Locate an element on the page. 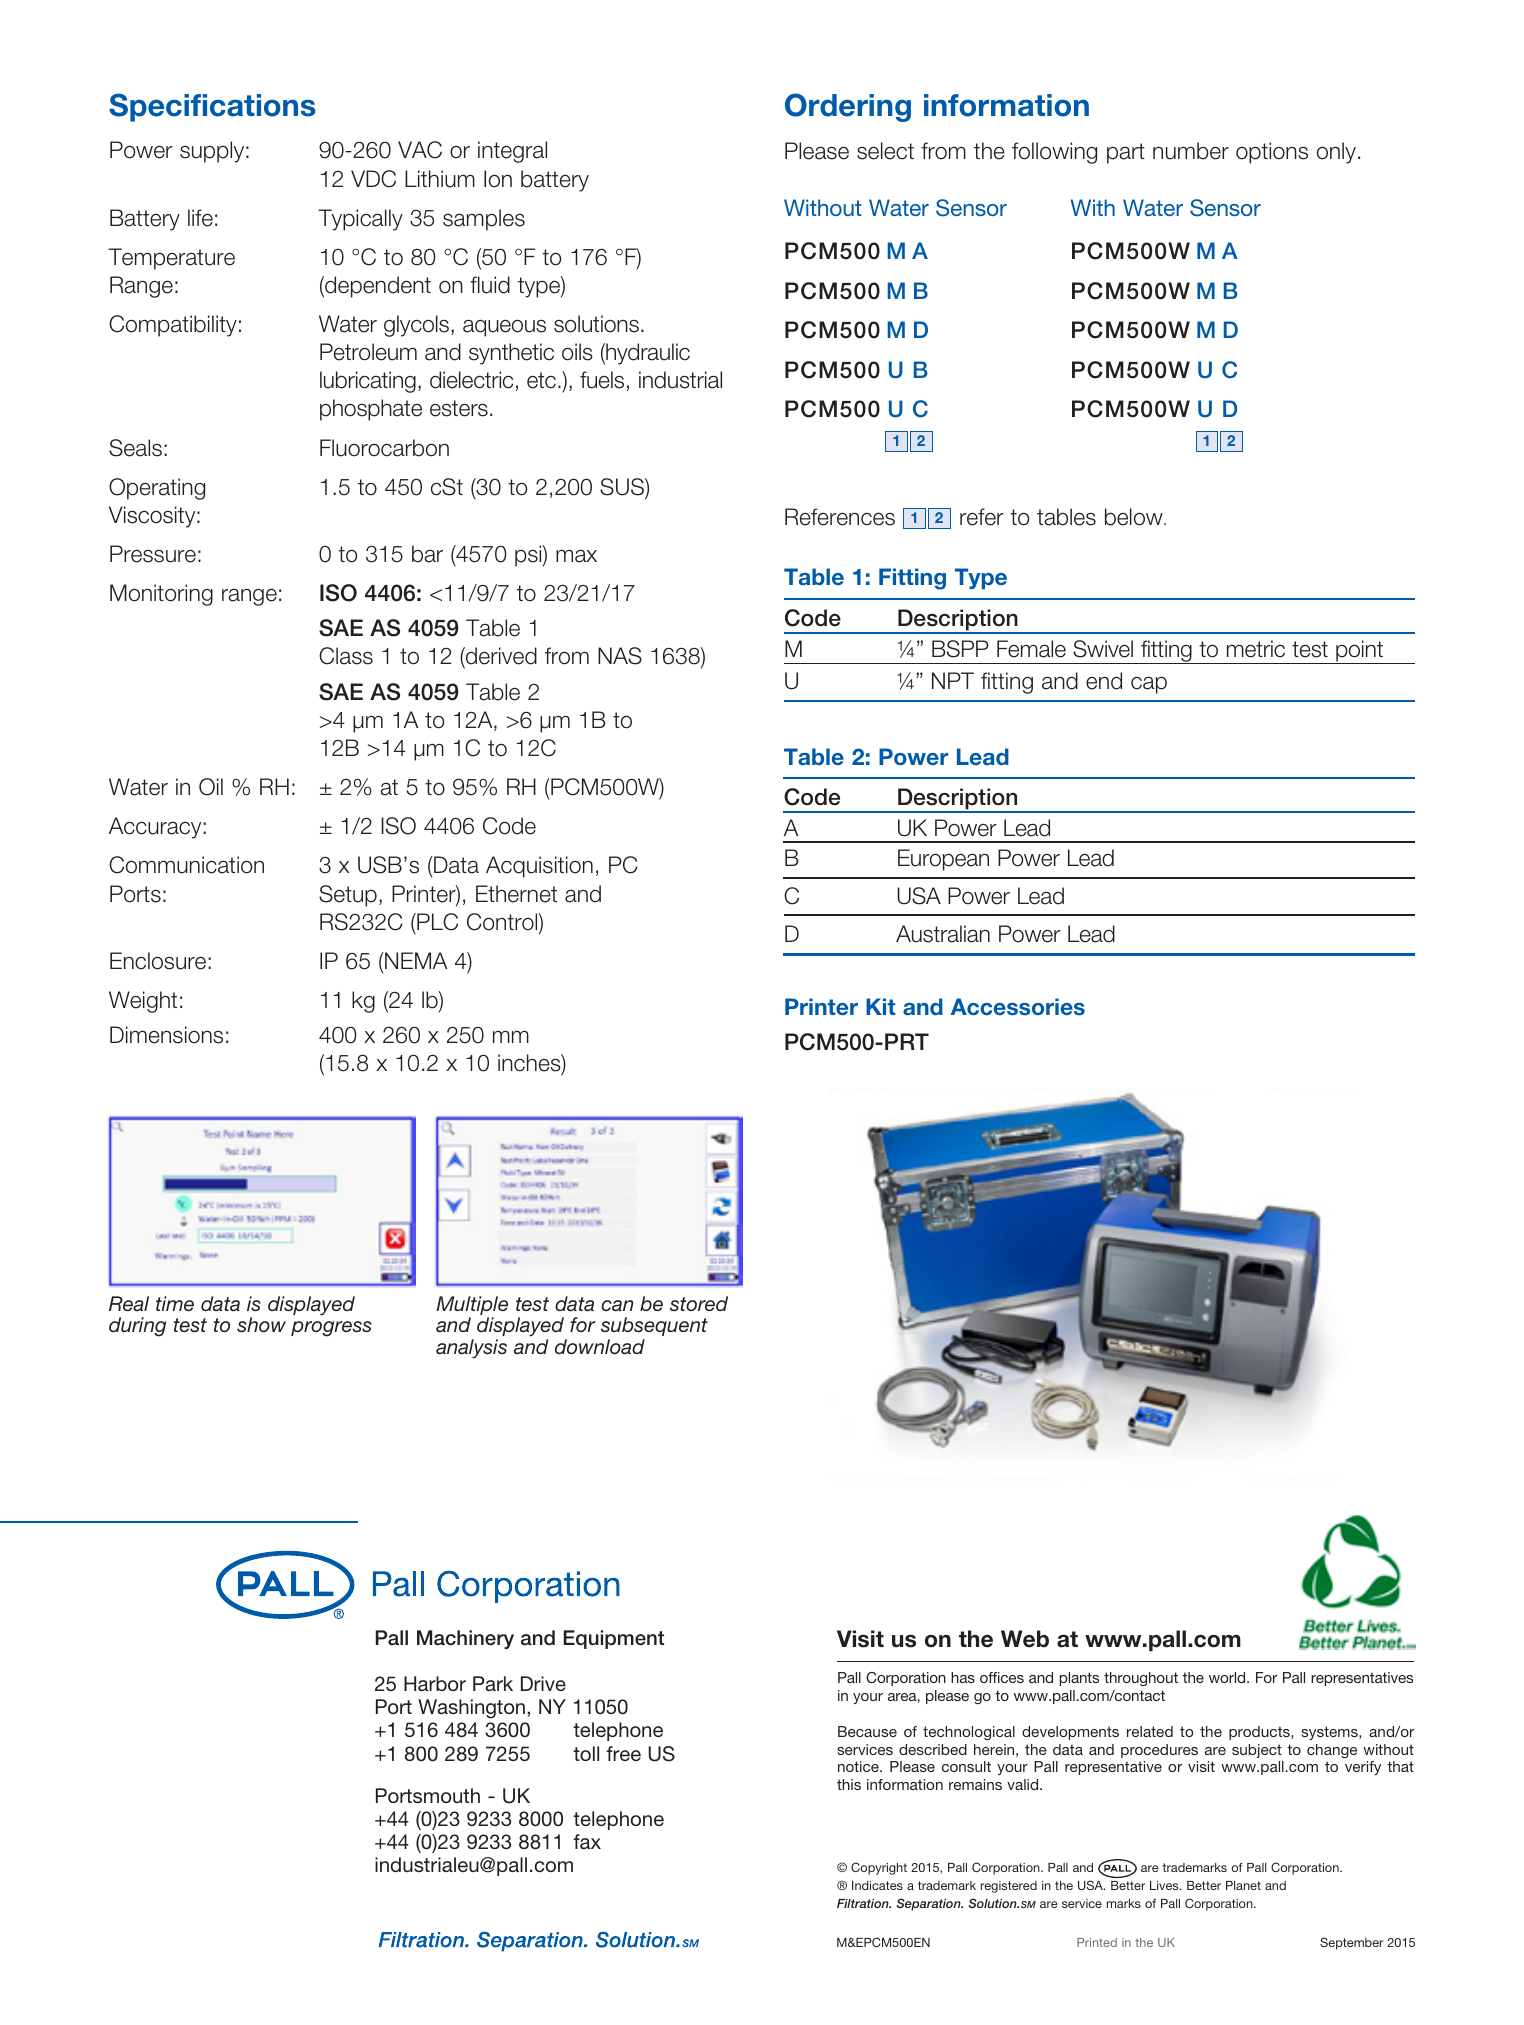 The height and width of the page is (2025, 1524). Filtration is located at coordinates (864, 1903).
